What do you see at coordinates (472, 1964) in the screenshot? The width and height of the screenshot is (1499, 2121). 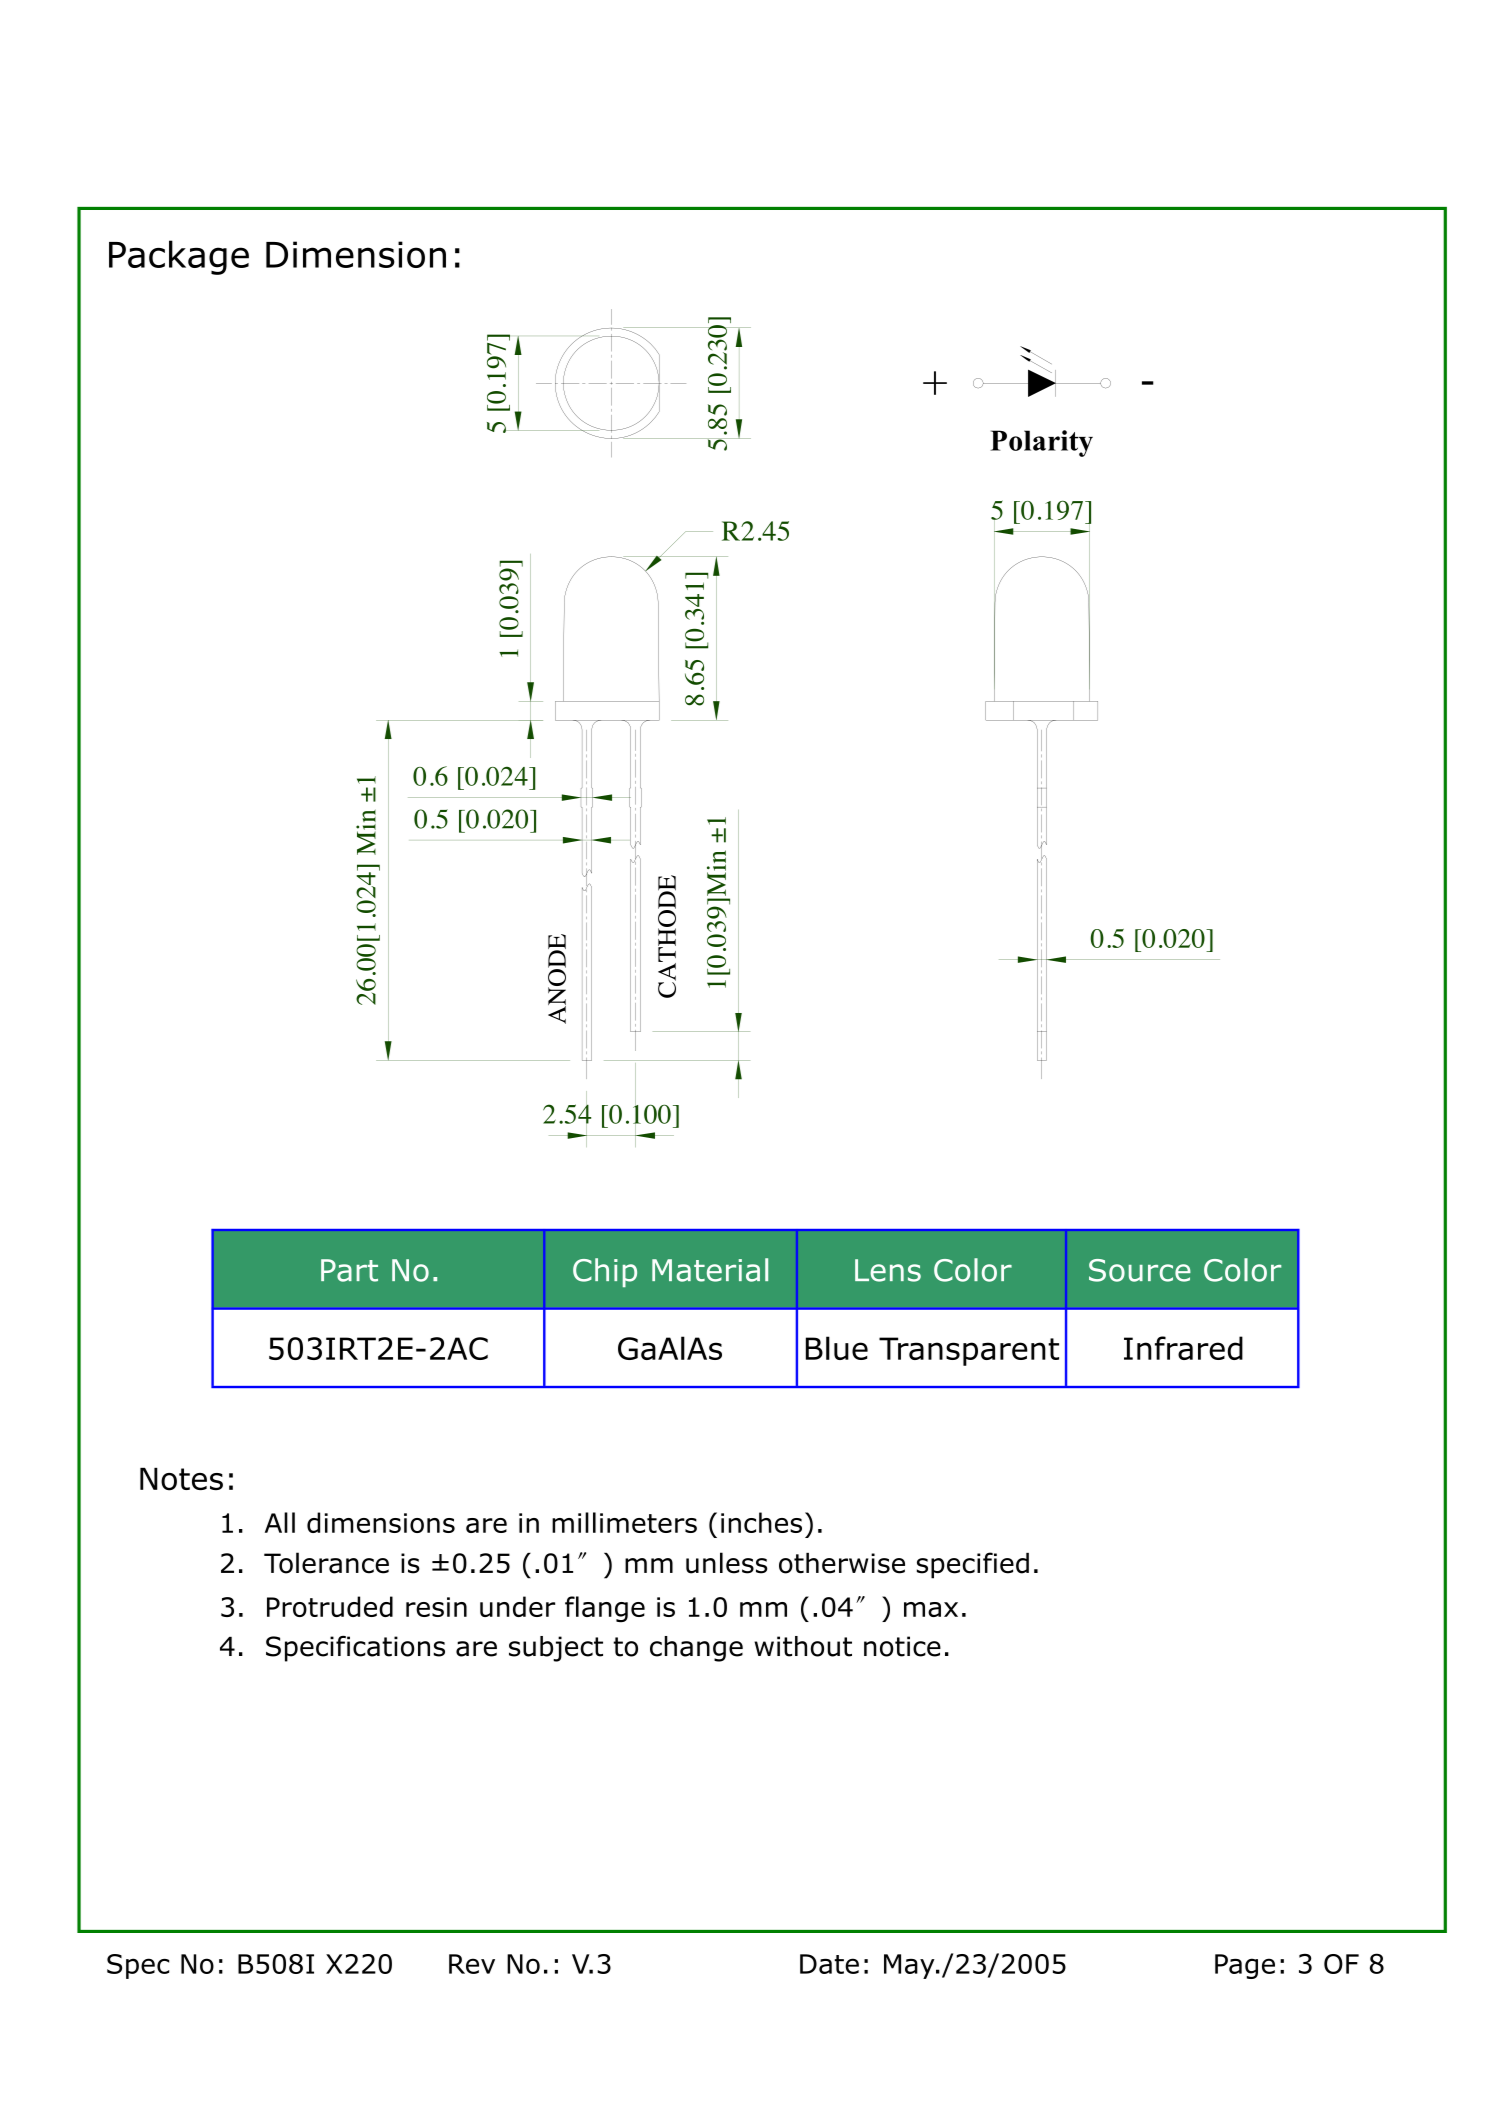 I see `Rev` at bounding box center [472, 1964].
